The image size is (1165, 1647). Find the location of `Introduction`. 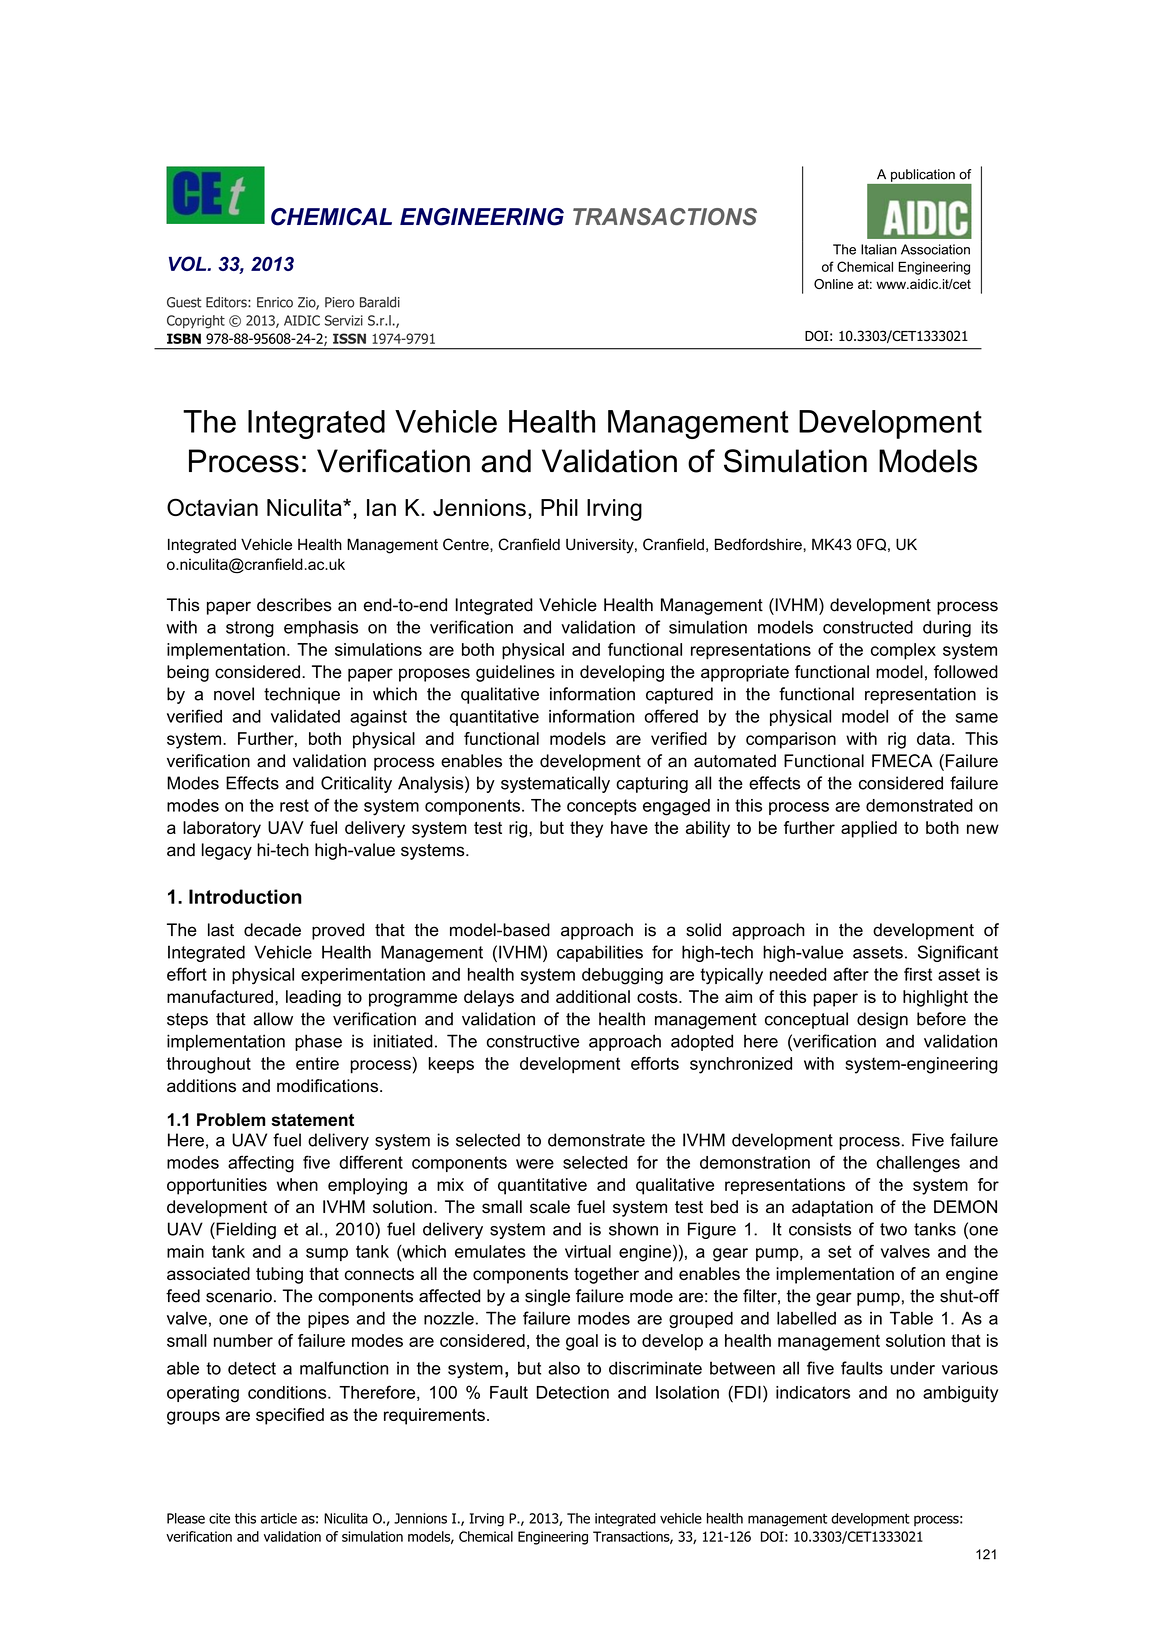

Introduction is located at coordinates (245, 896).
